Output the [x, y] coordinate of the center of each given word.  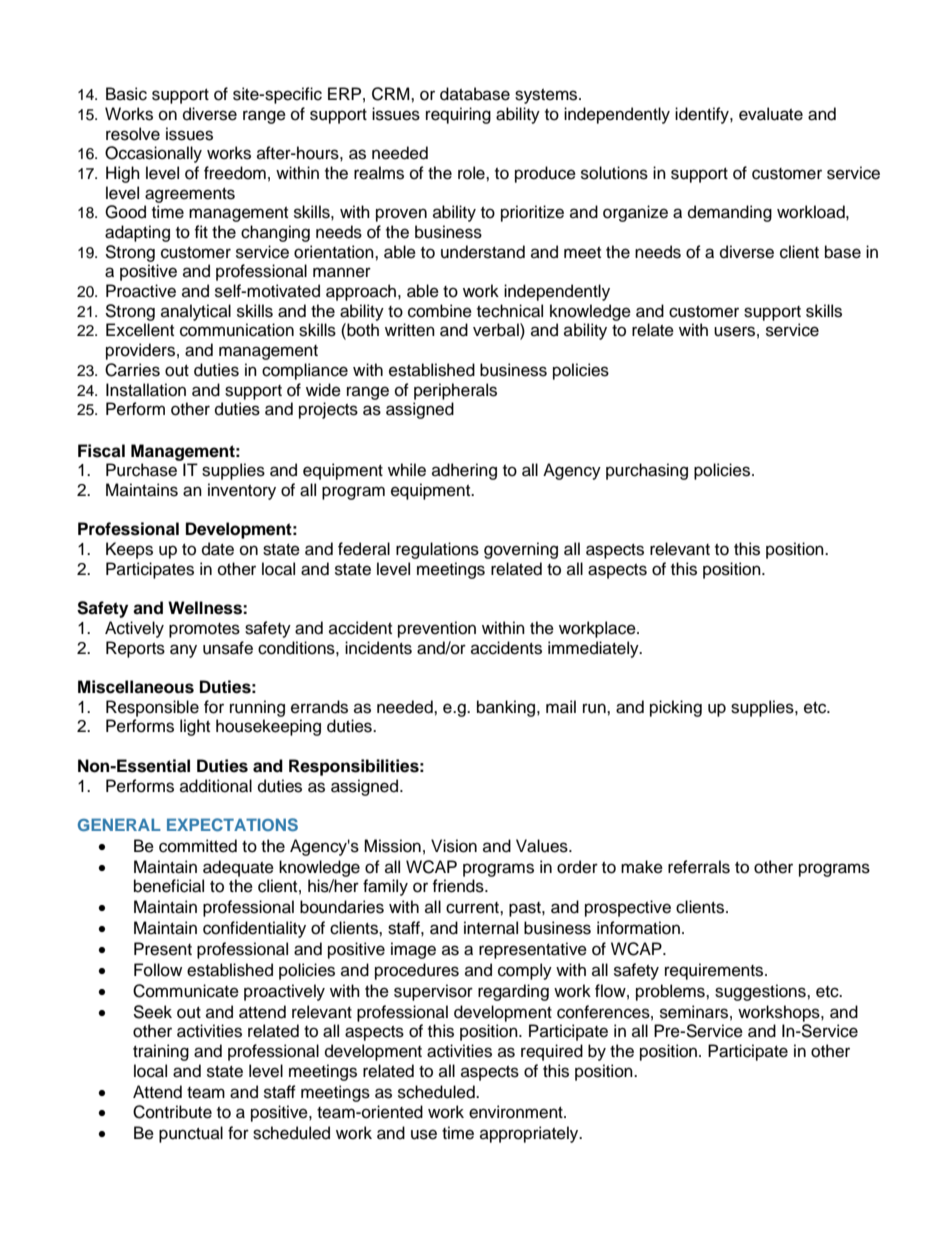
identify [703, 115]
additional [216, 786]
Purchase [141, 470]
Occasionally [153, 154]
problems [671, 992]
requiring [458, 115]
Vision [454, 846]
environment [517, 1112]
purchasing [647, 471]
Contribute [172, 1112]
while [407, 470]
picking [676, 708]
